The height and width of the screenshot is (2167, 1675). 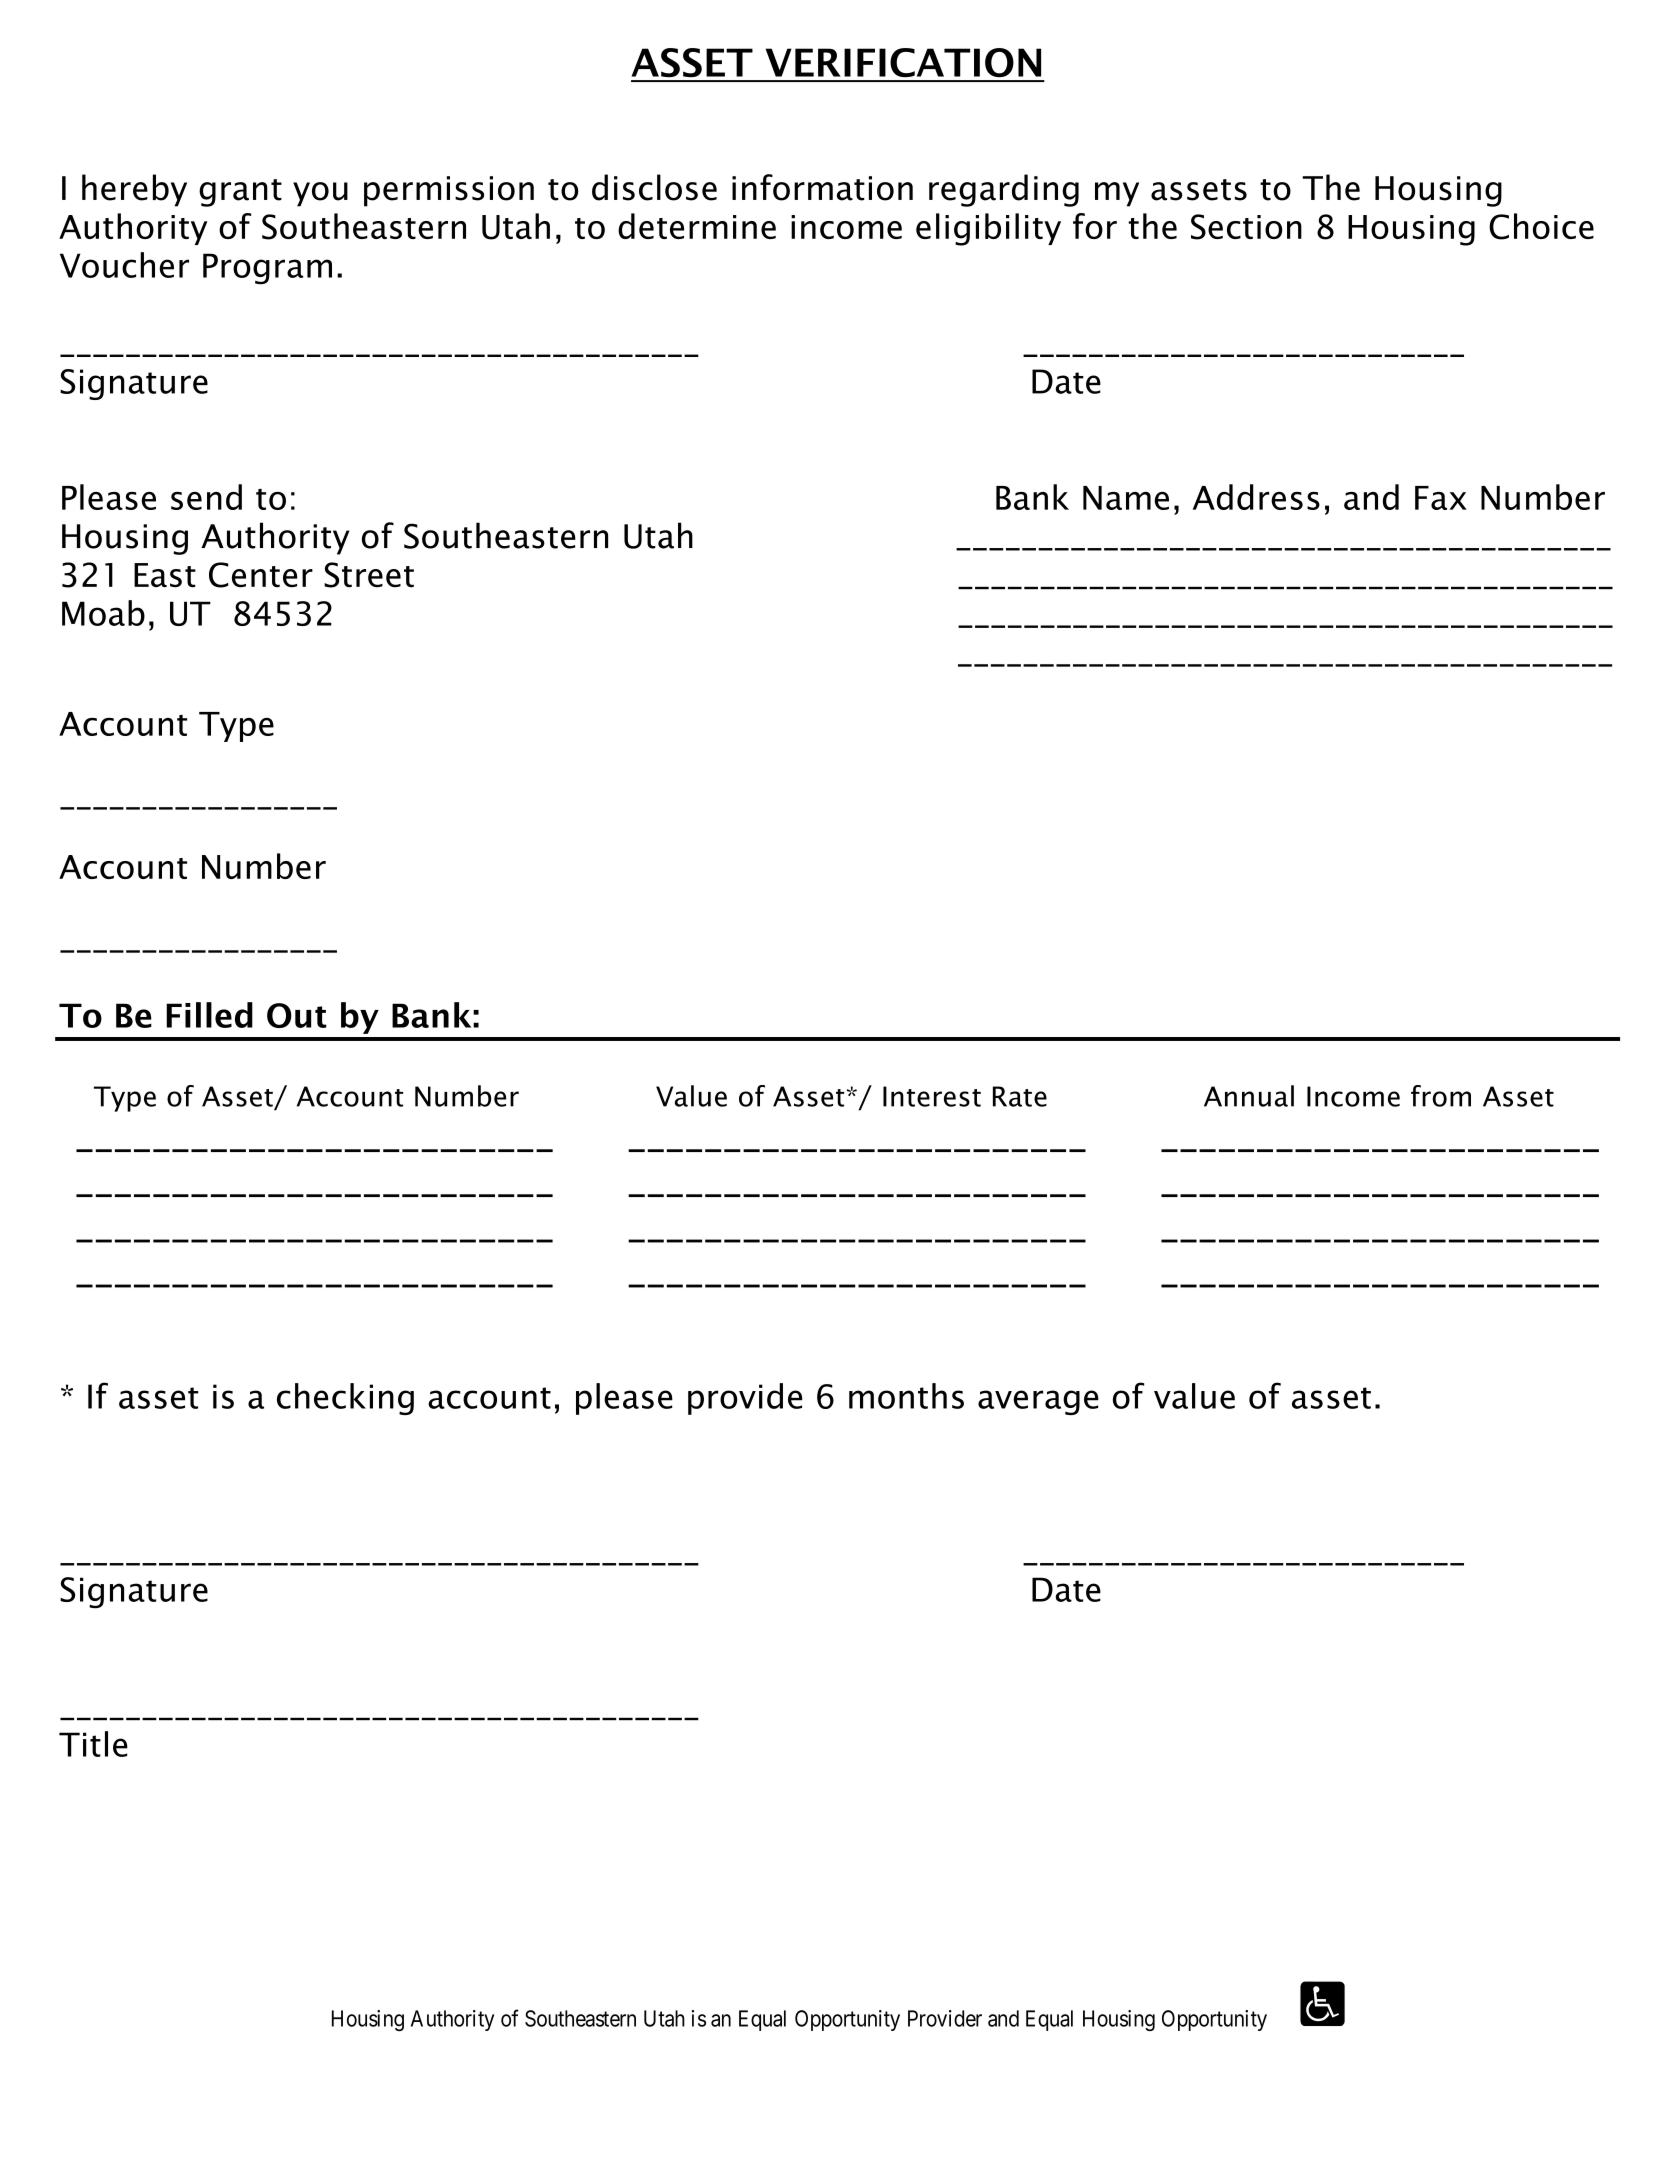 What do you see at coordinates (345, 1399) in the screenshot?
I see `checking` at bounding box center [345, 1399].
